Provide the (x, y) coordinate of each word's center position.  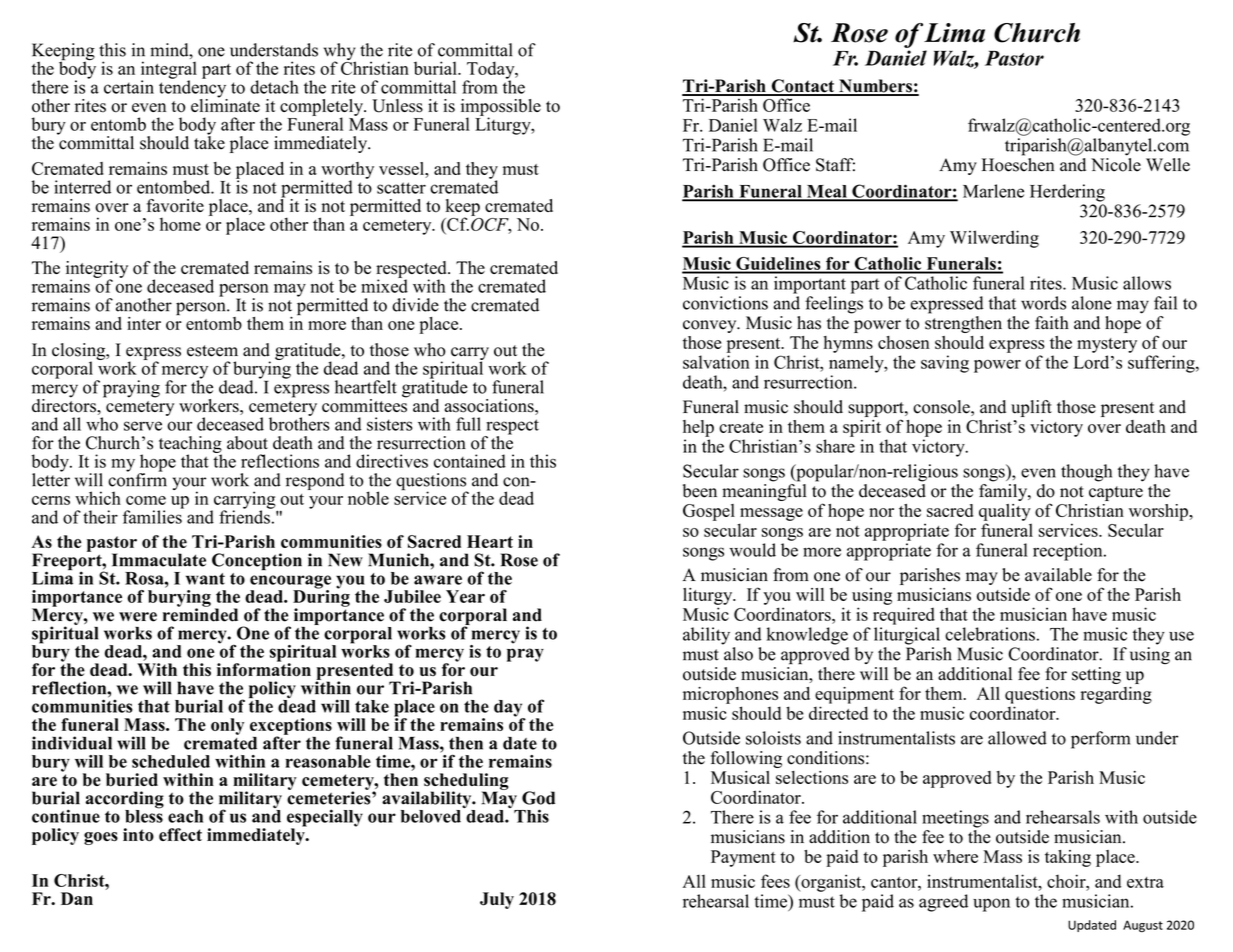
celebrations (990, 634)
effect (180, 834)
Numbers (875, 87)
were (138, 617)
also (738, 654)
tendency (193, 89)
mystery (1107, 345)
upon (991, 905)
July (497, 900)
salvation (716, 362)
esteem (212, 351)
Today (491, 71)
